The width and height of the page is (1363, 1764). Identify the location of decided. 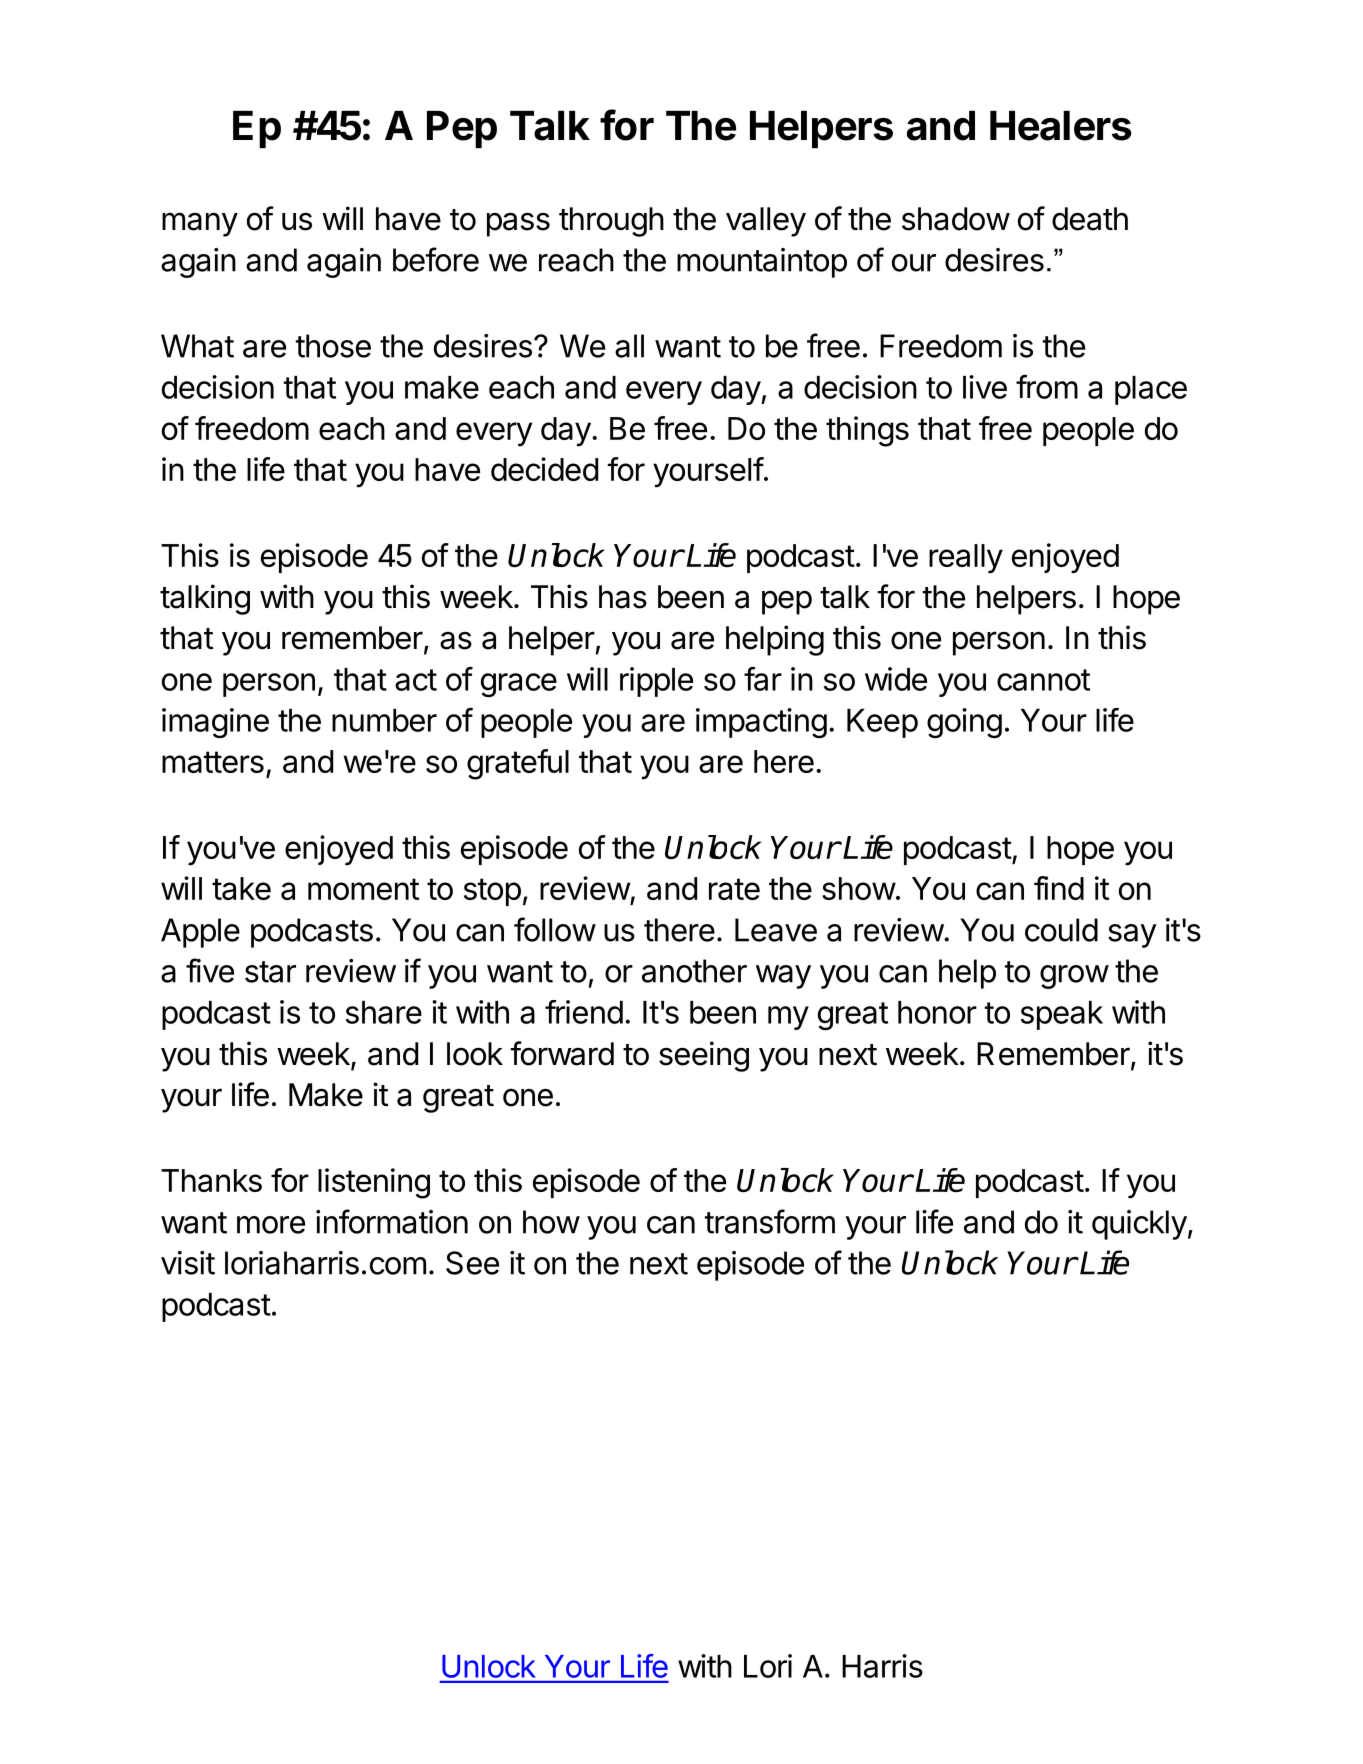
(544, 469).
